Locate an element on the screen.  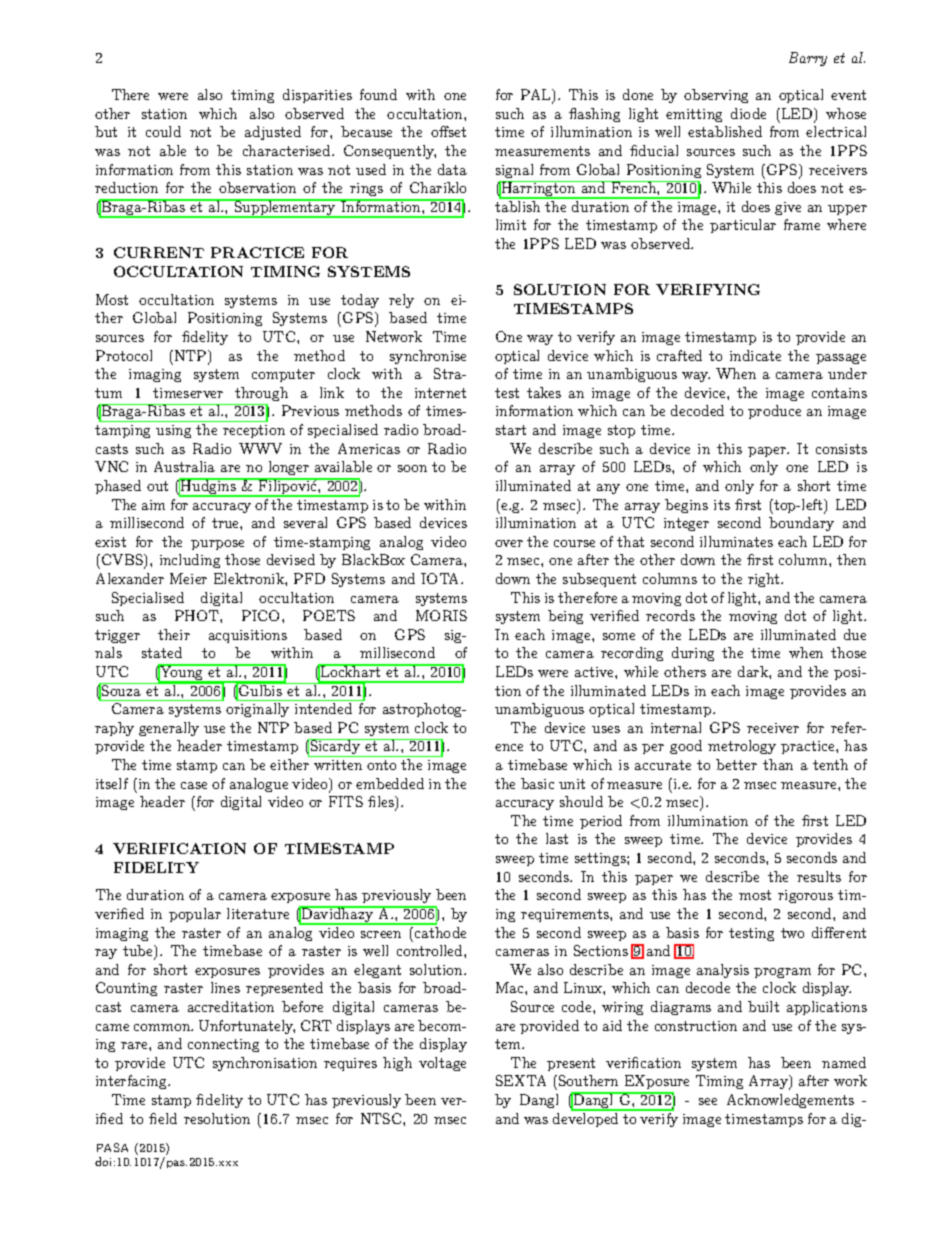
field is located at coordinates (163, 1118).
